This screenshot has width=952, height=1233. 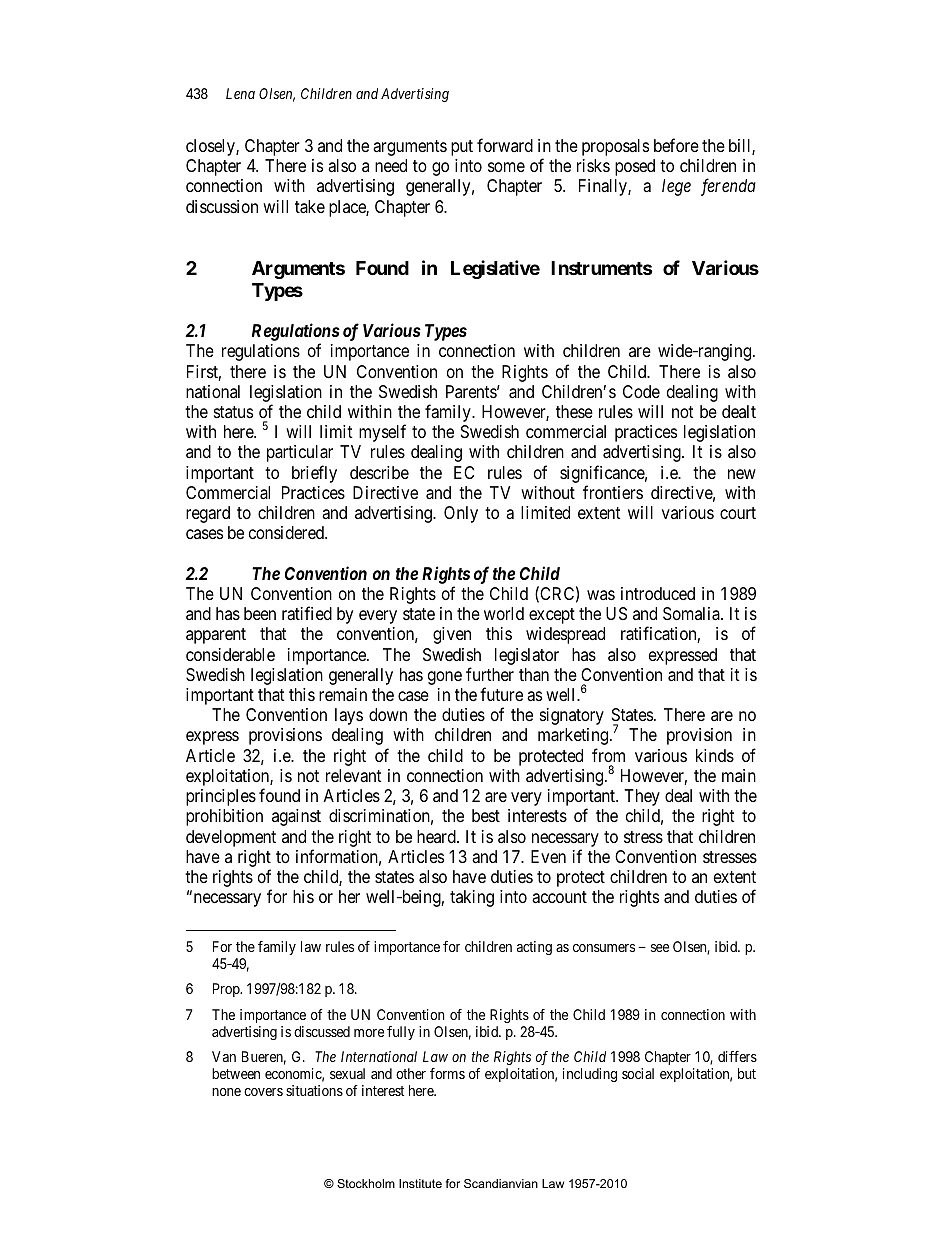 What do you see at coordinates (676, 145) in the screenshot?
I see `before` at bounding box center [676, 145].
